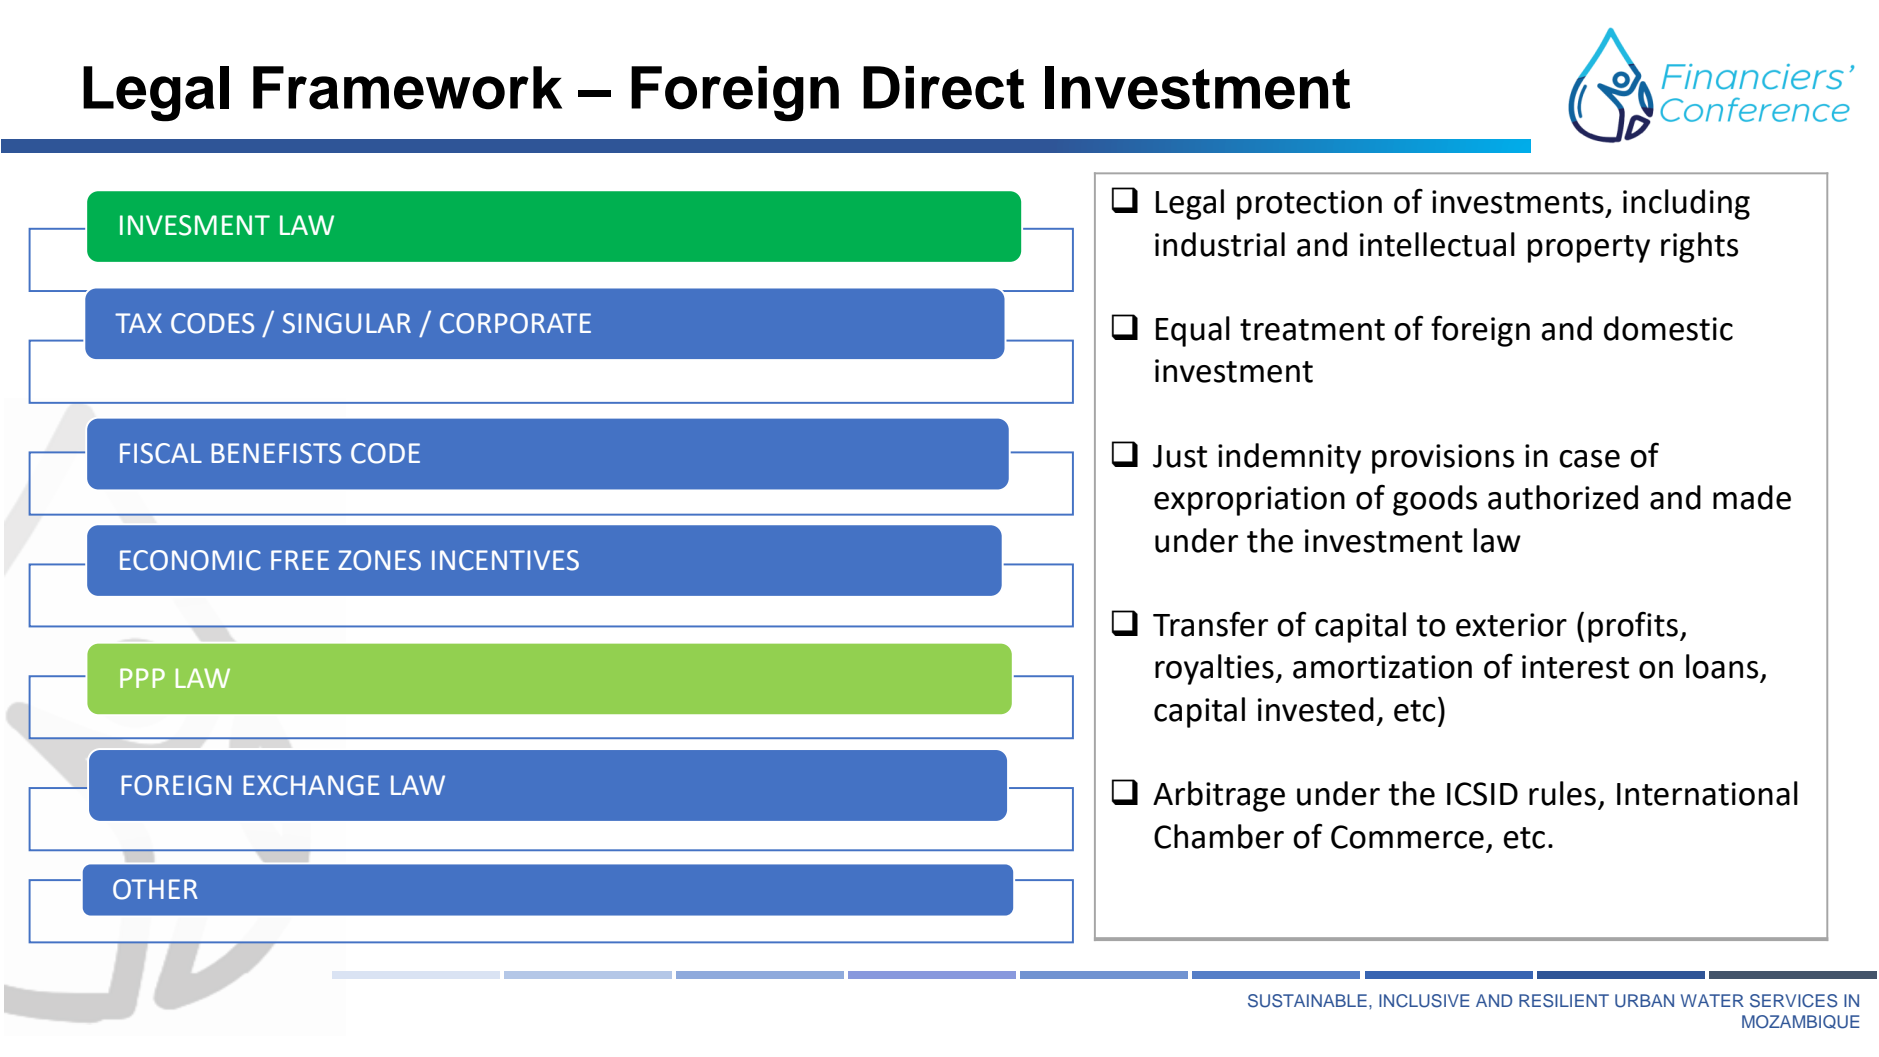 The width and height of the document is (1879, 1057). What do you see at coordinates (1589, 459) in the document?
I see `case` at bounding box center [1589, 459].
